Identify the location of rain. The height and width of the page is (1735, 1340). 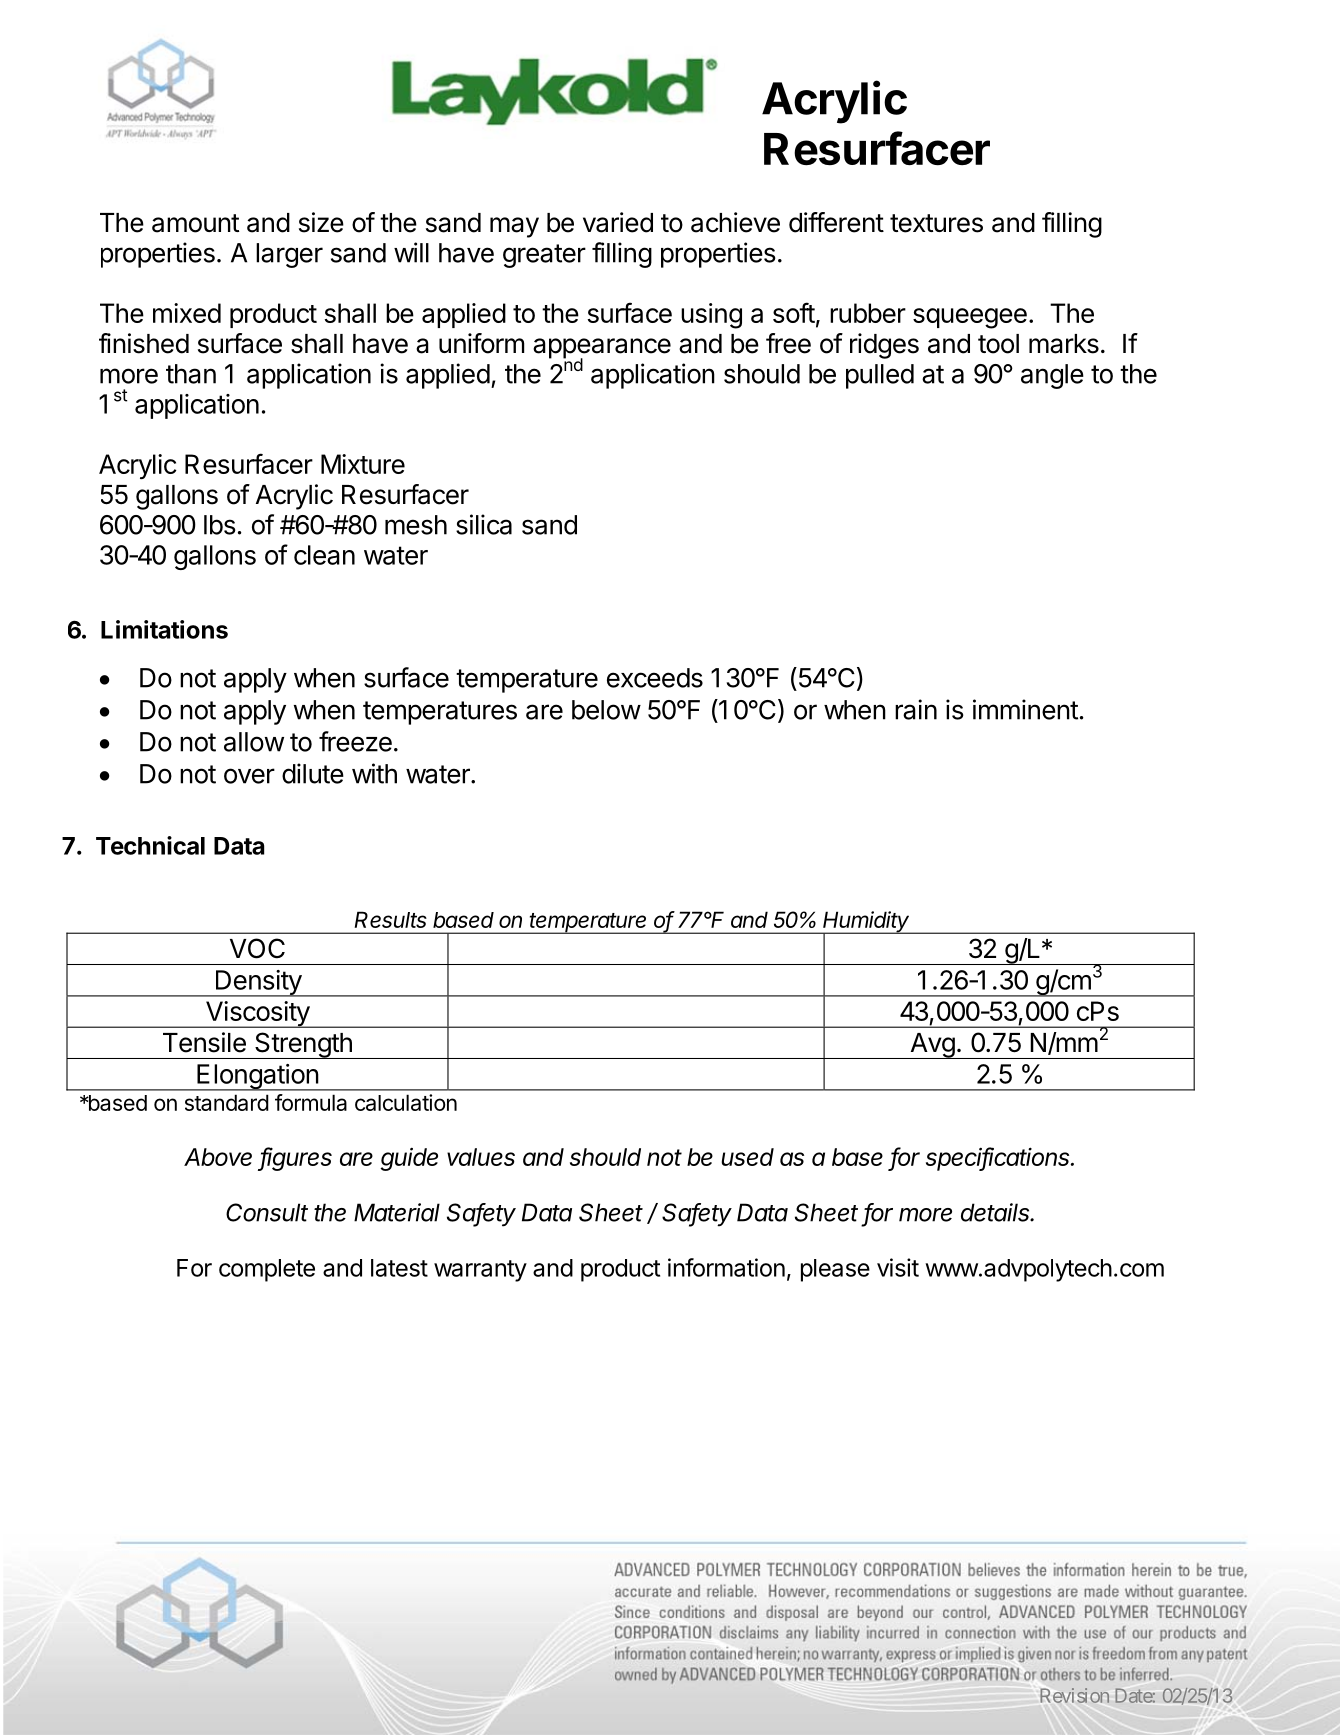
(916, 709).
